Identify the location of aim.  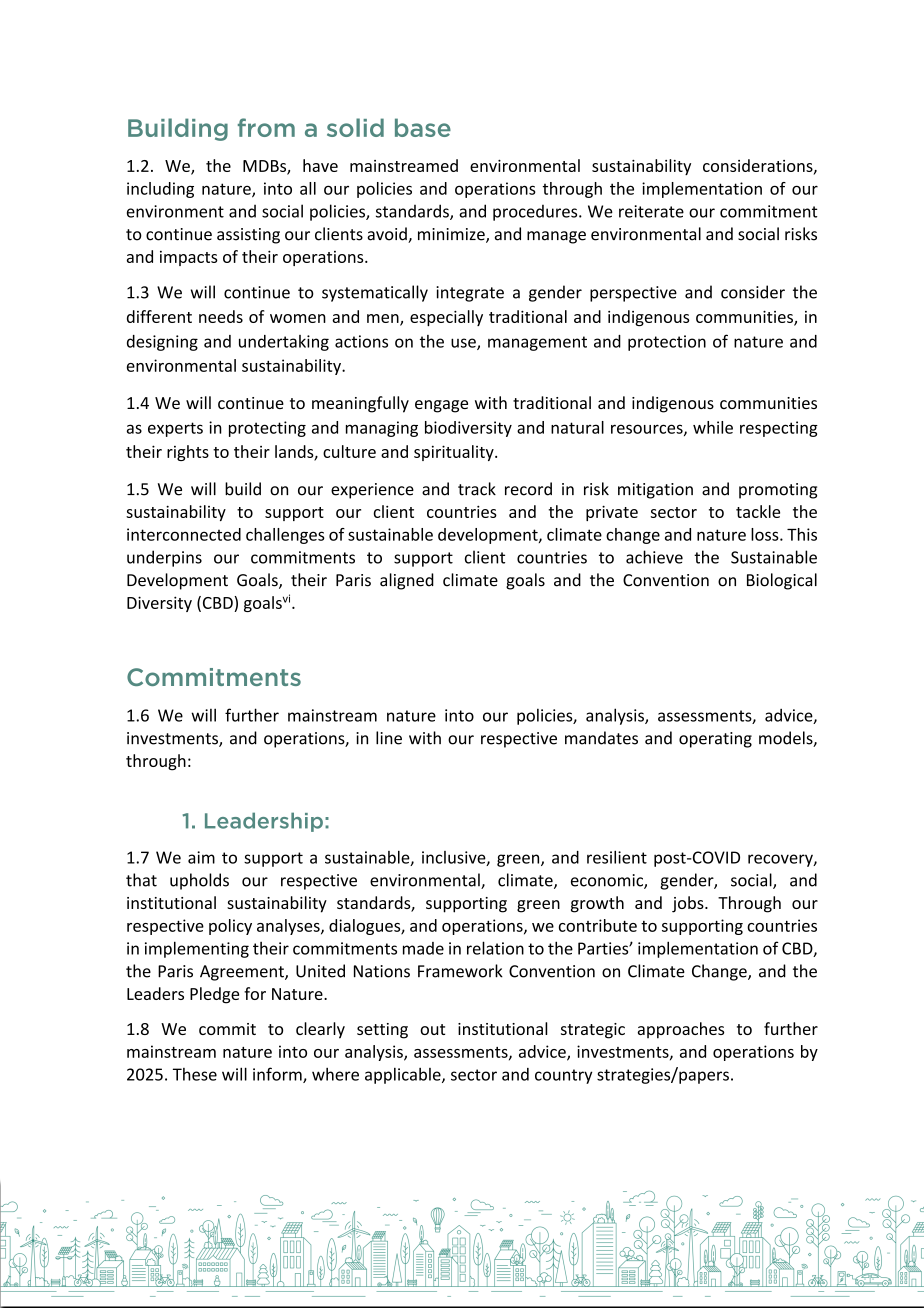
(201, 857).
